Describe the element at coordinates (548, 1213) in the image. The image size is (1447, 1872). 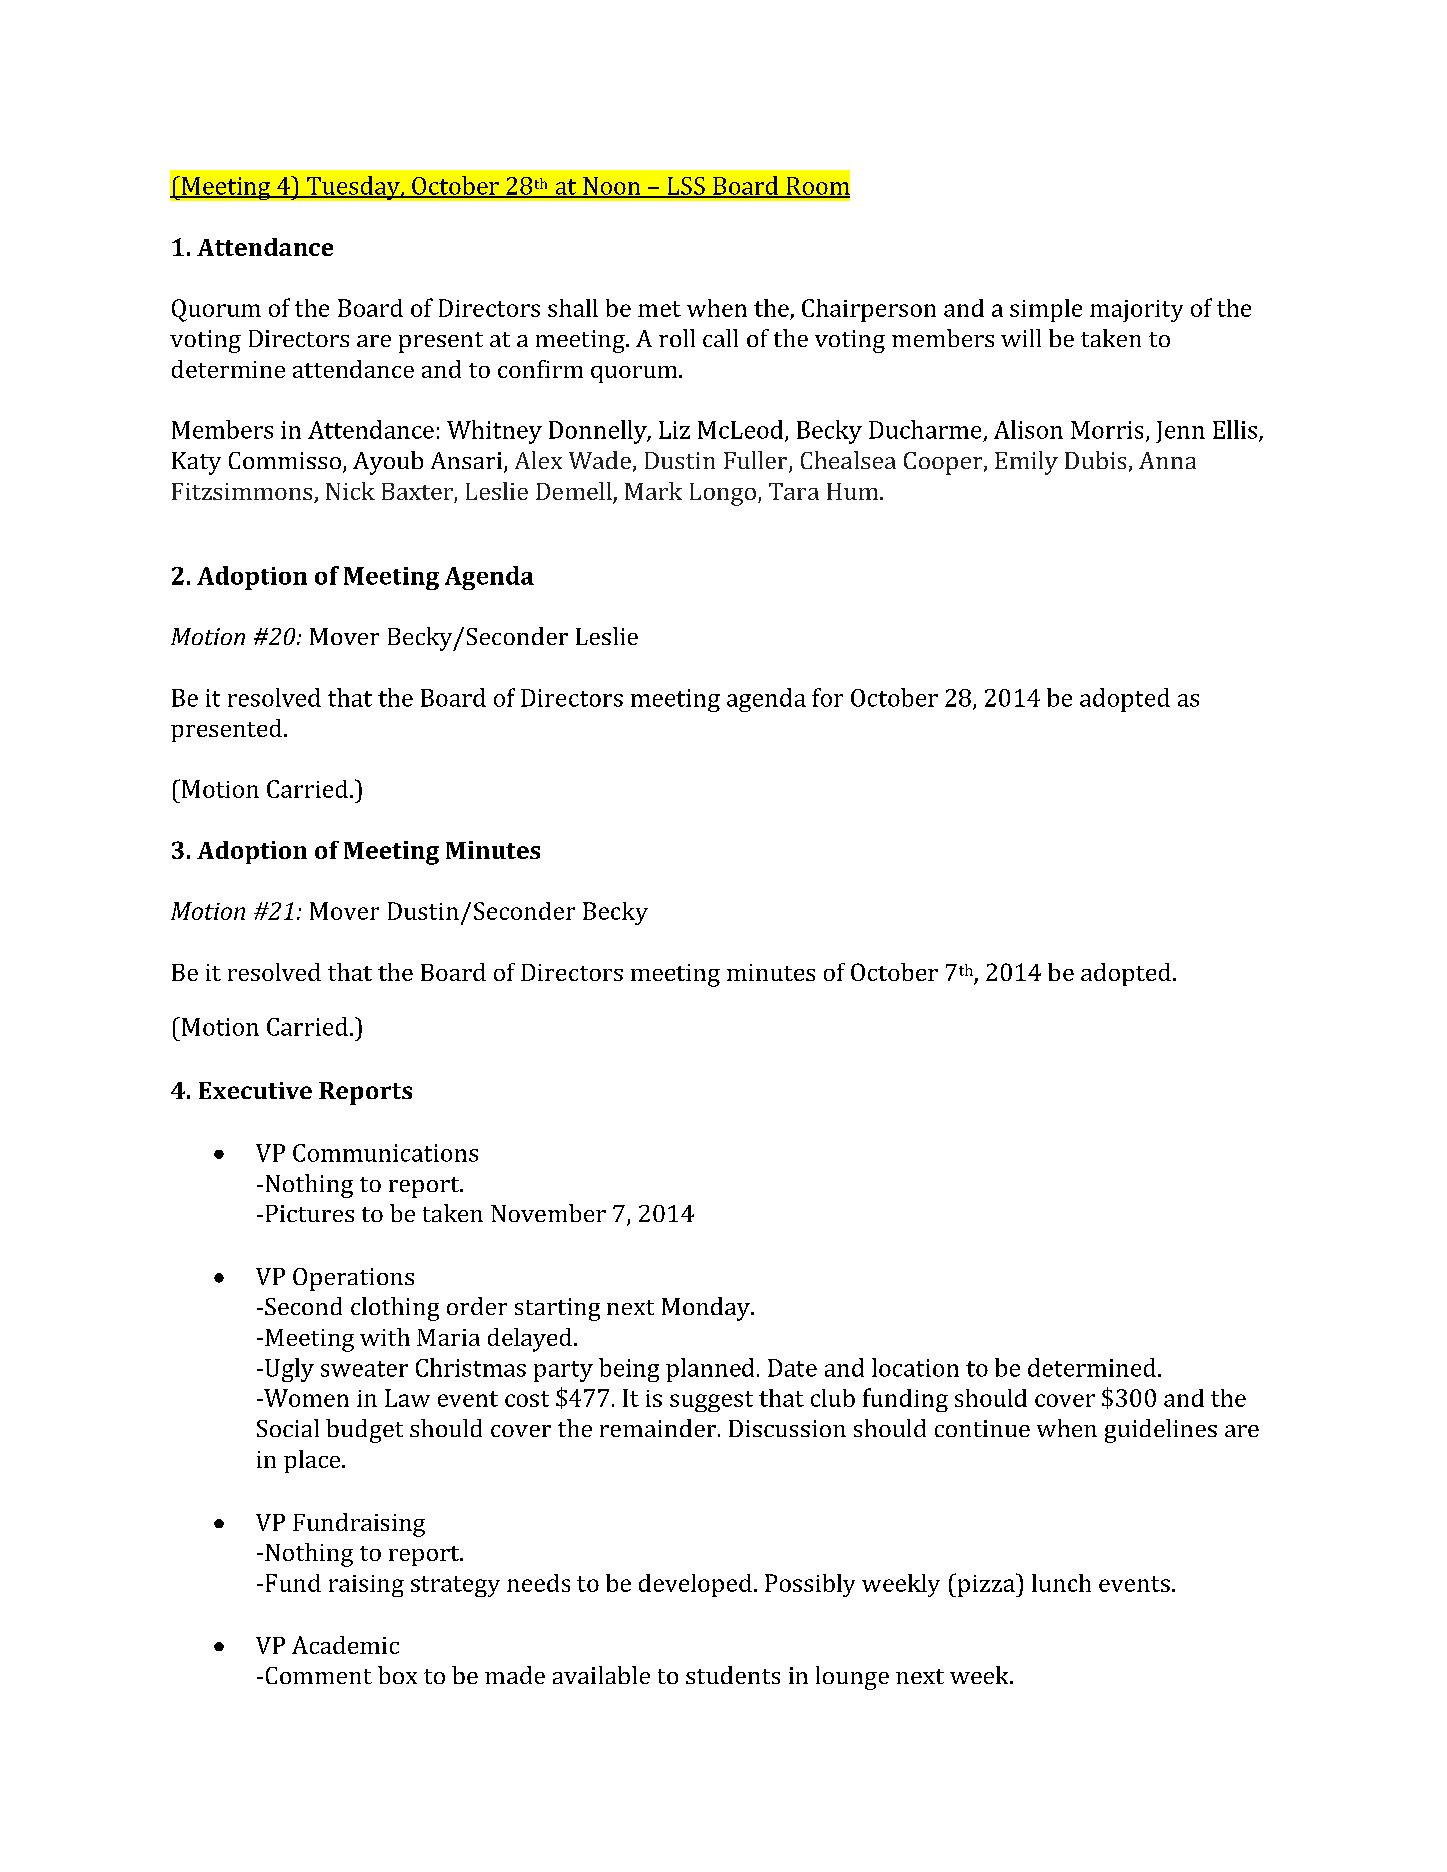
I see `November` at that location.
